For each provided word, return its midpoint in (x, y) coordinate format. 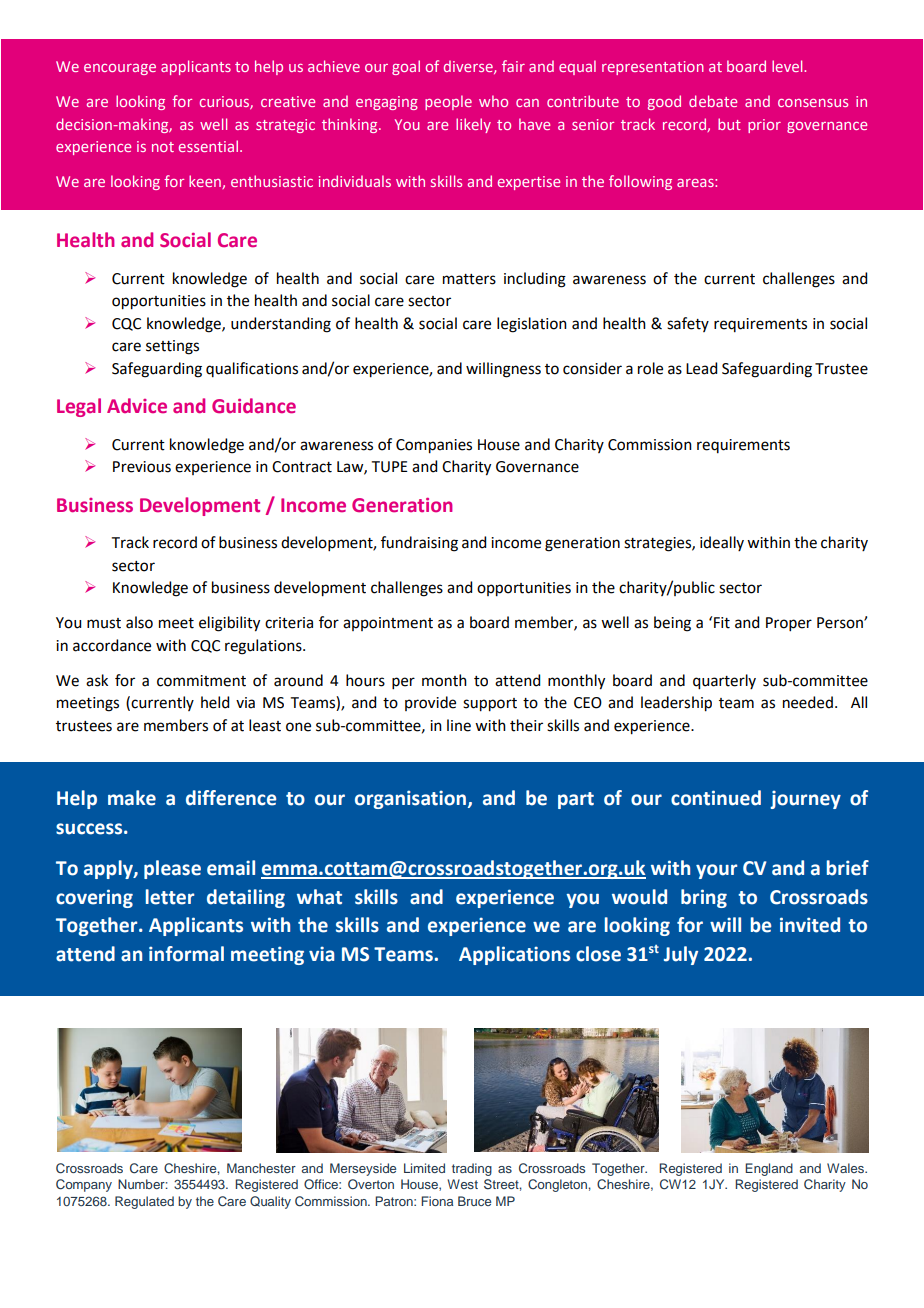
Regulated (144, 1202)
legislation (532, 325)
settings (172, 347)
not (163, 147)
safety (688, 324)
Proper (789, 624)
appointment (388, 624)
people (448, 102)
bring (704, 898)
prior (764, 126)
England (769, 1169)
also (139, 622)
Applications (514, 955)
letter (170, 897)
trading (472, 1169)
